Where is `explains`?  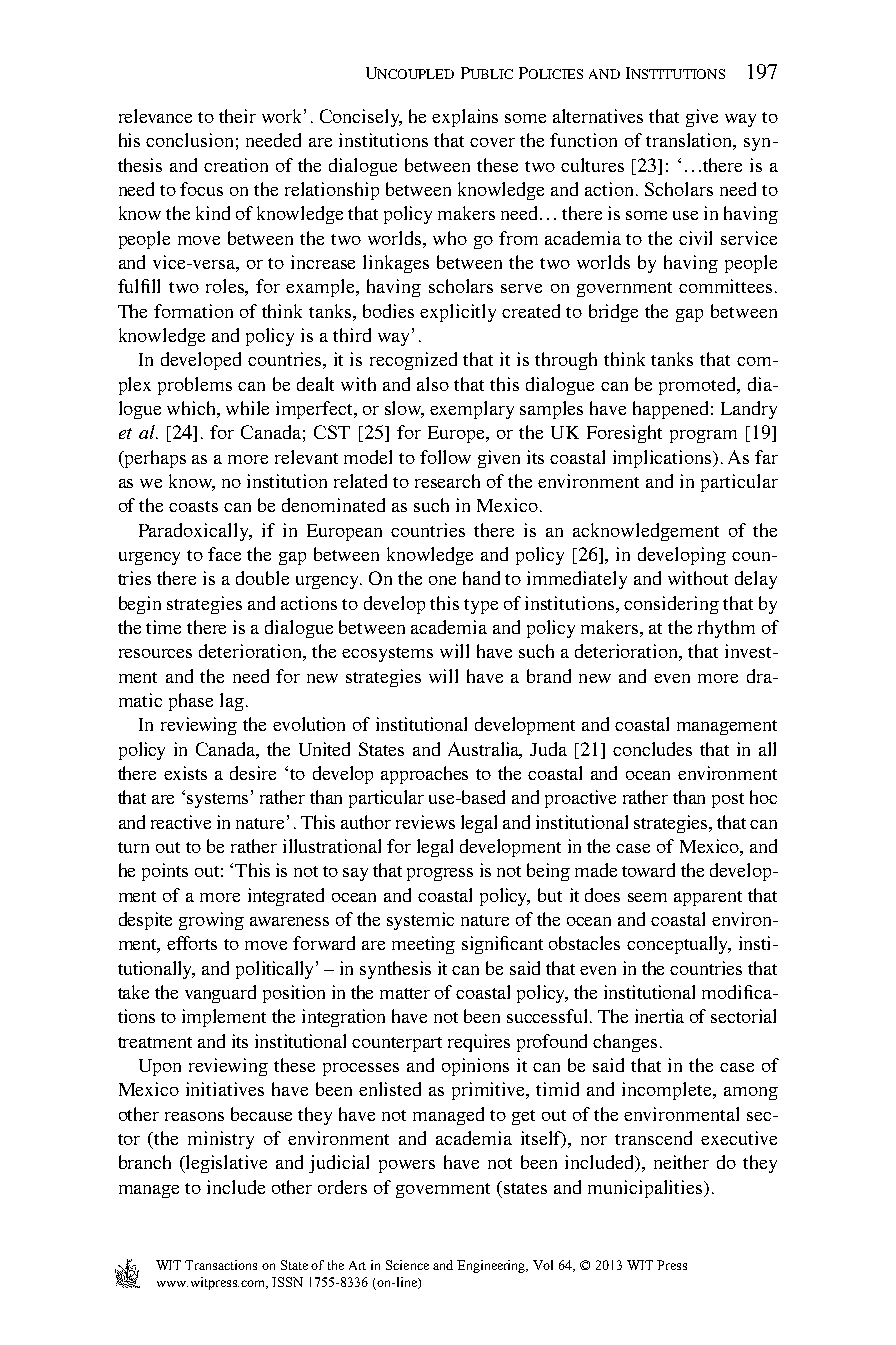
explains is located at coordinates (465, 118).
